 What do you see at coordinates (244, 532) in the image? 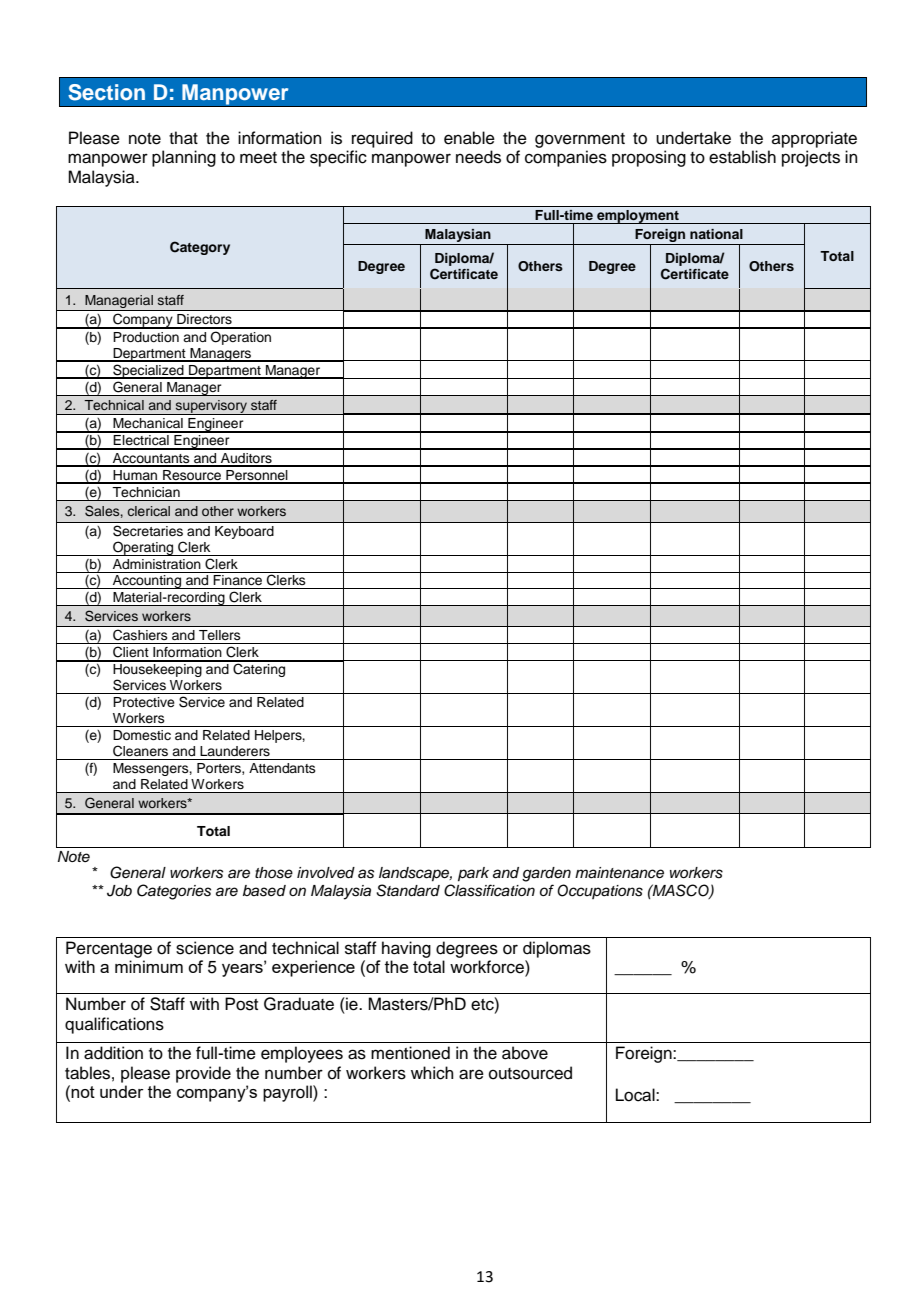
I see `Keyboard` at bounding box center [244, 532].
